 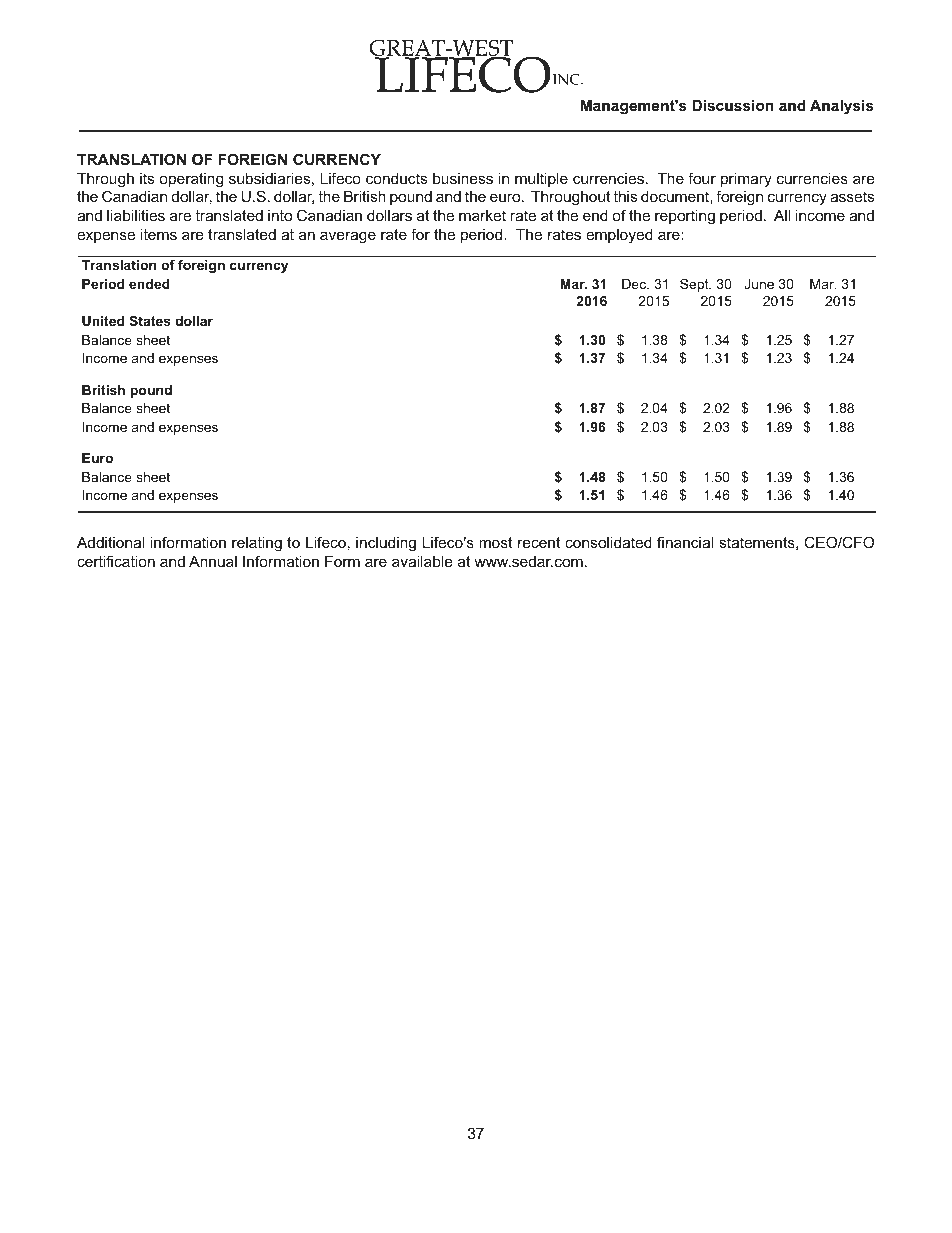 What do you see at coordinates (150, 321) in the image?
I see `States` at bounding box center [150, 321].
